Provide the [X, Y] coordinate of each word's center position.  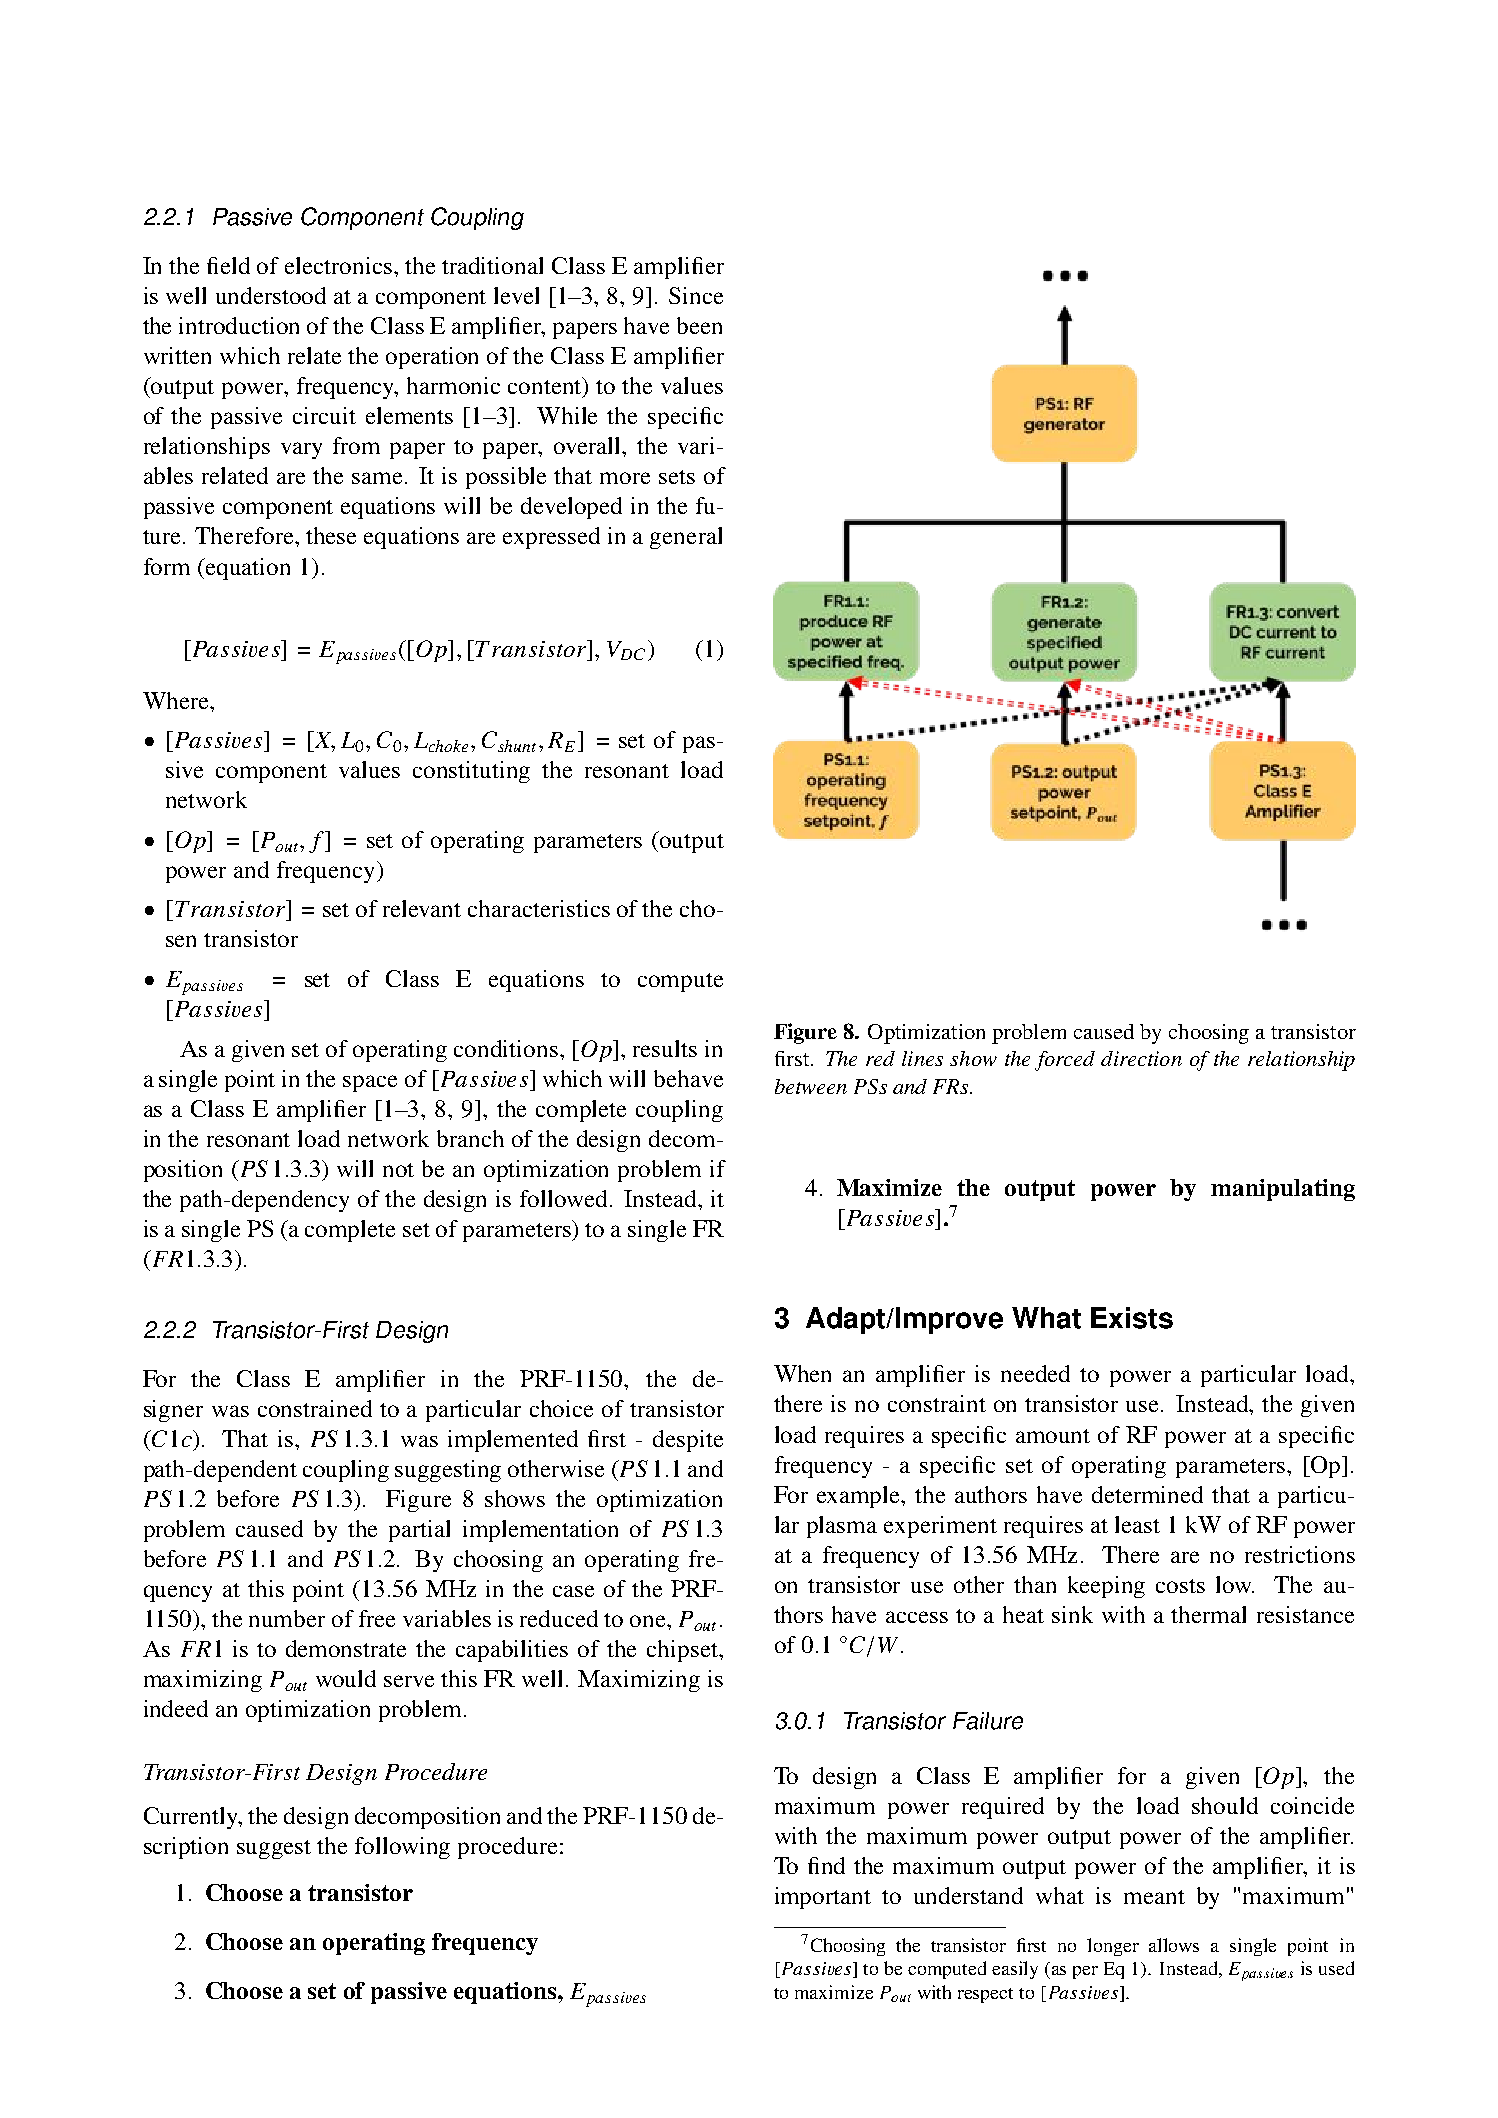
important [823, 1898]
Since [696, 295]
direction [1141, 1058]
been [699, 325]
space [370, 1083]
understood [271, 295]
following [402, 1848]
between [811, 1086]
